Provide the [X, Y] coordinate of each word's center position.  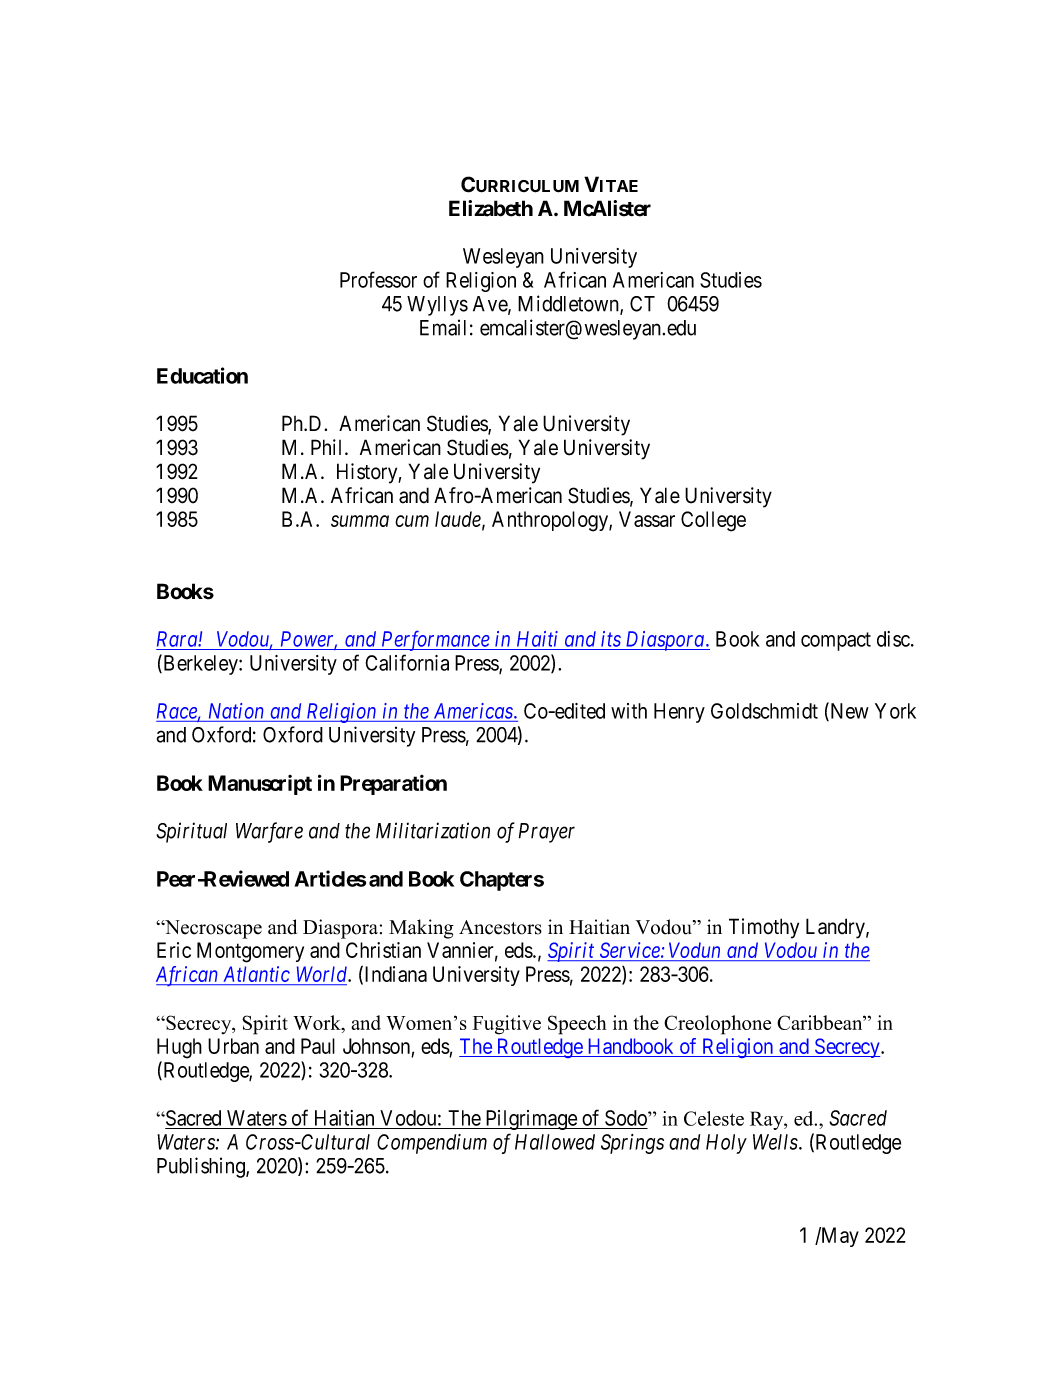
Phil [328, 447]
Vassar [647, 519]
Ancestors [500, 927]
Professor [378, 279]
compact [836, 641]
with [629, 711]
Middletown [569, 304]
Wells [776, 1142]
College [713, 521]
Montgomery [250, 952]
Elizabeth [491, 208]
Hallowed [555, 1142]
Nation [236, 711]
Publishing [202, 1167]
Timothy [764, 928]
